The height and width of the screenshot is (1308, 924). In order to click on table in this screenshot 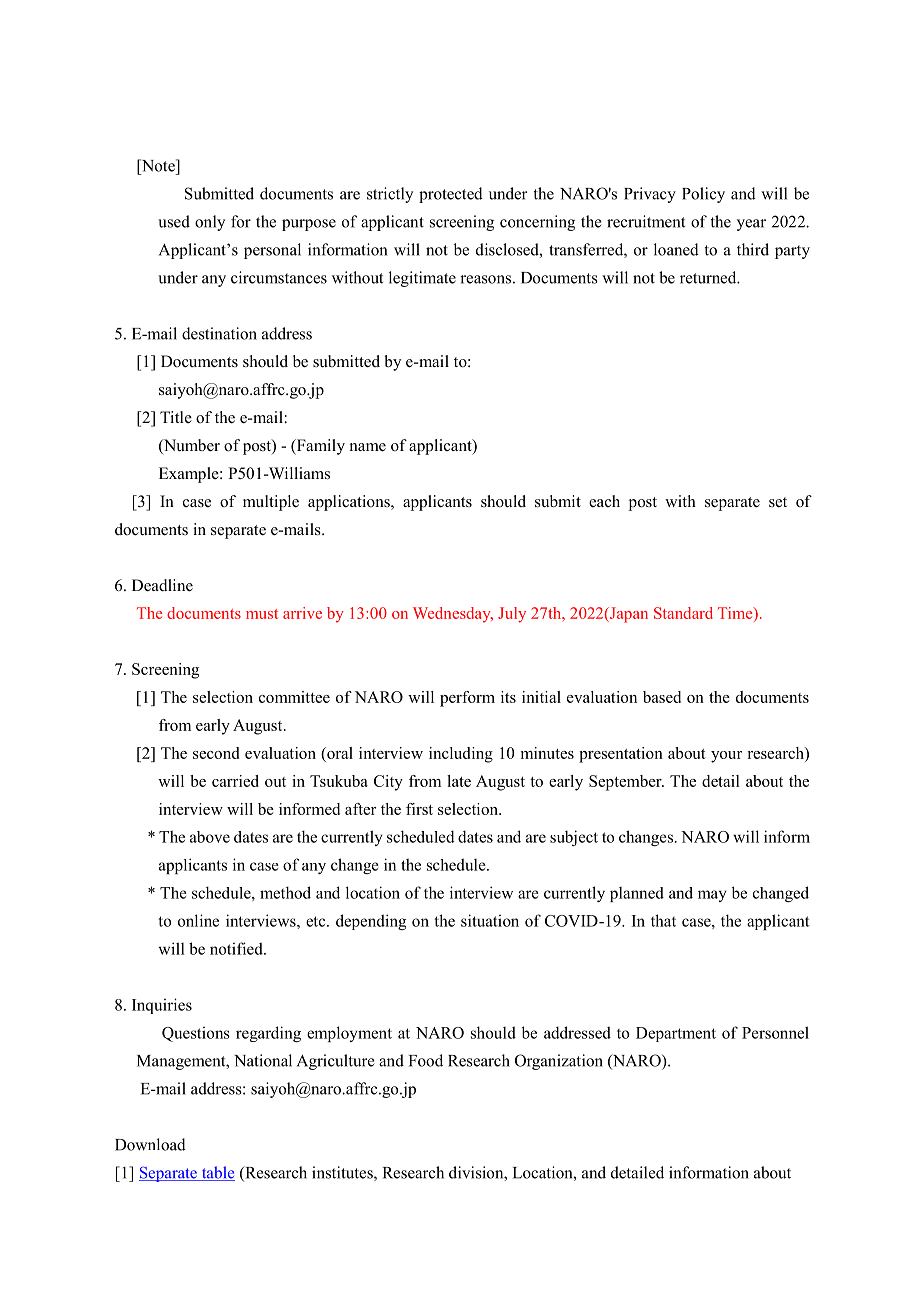, I will do `click(217, 1173)`.
